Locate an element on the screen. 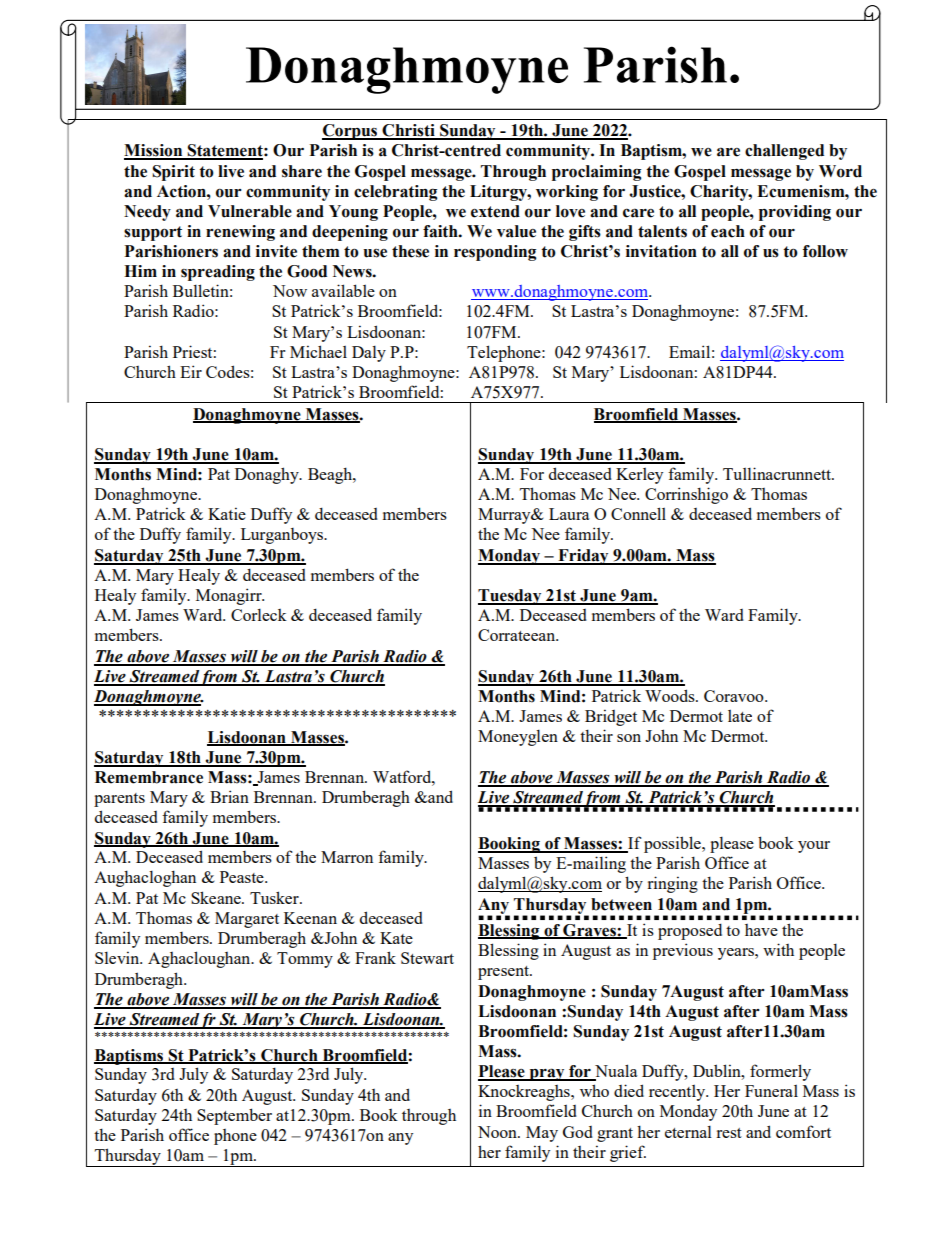  extend is located at coordinates (495, 211).
